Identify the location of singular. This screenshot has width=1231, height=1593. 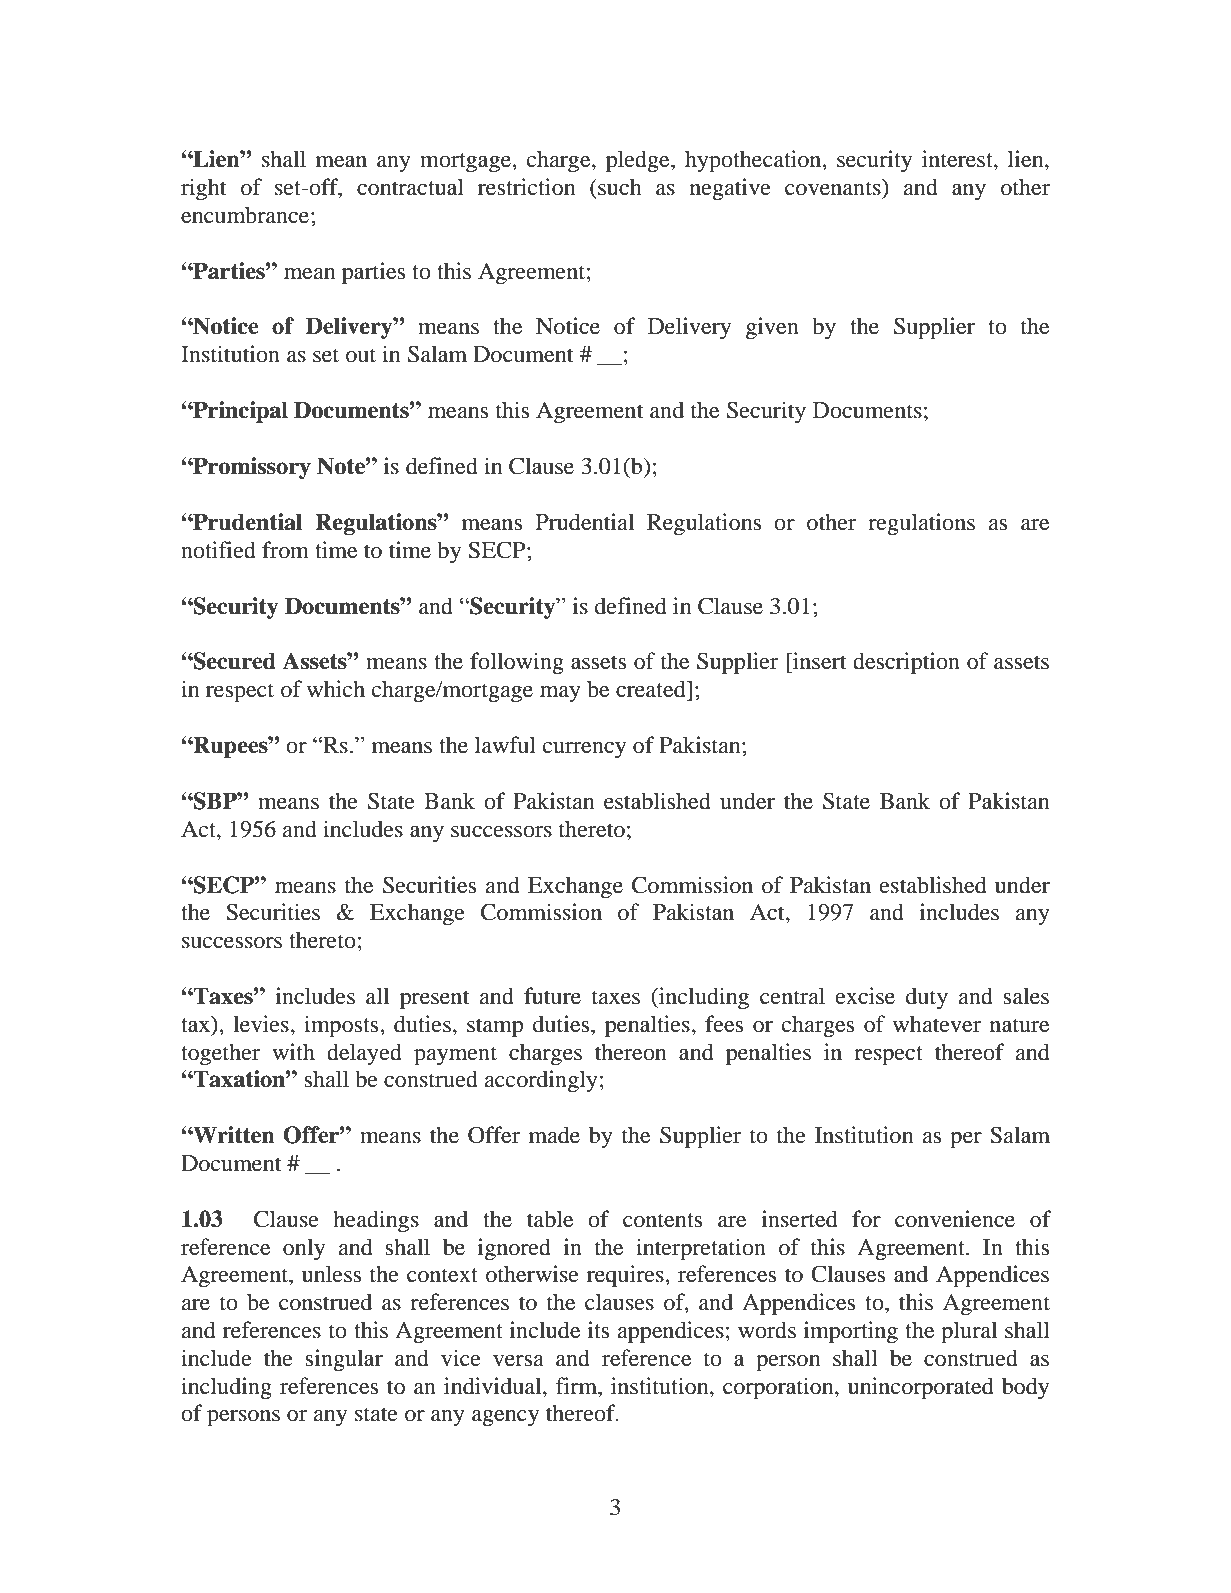
(344, 1360).
